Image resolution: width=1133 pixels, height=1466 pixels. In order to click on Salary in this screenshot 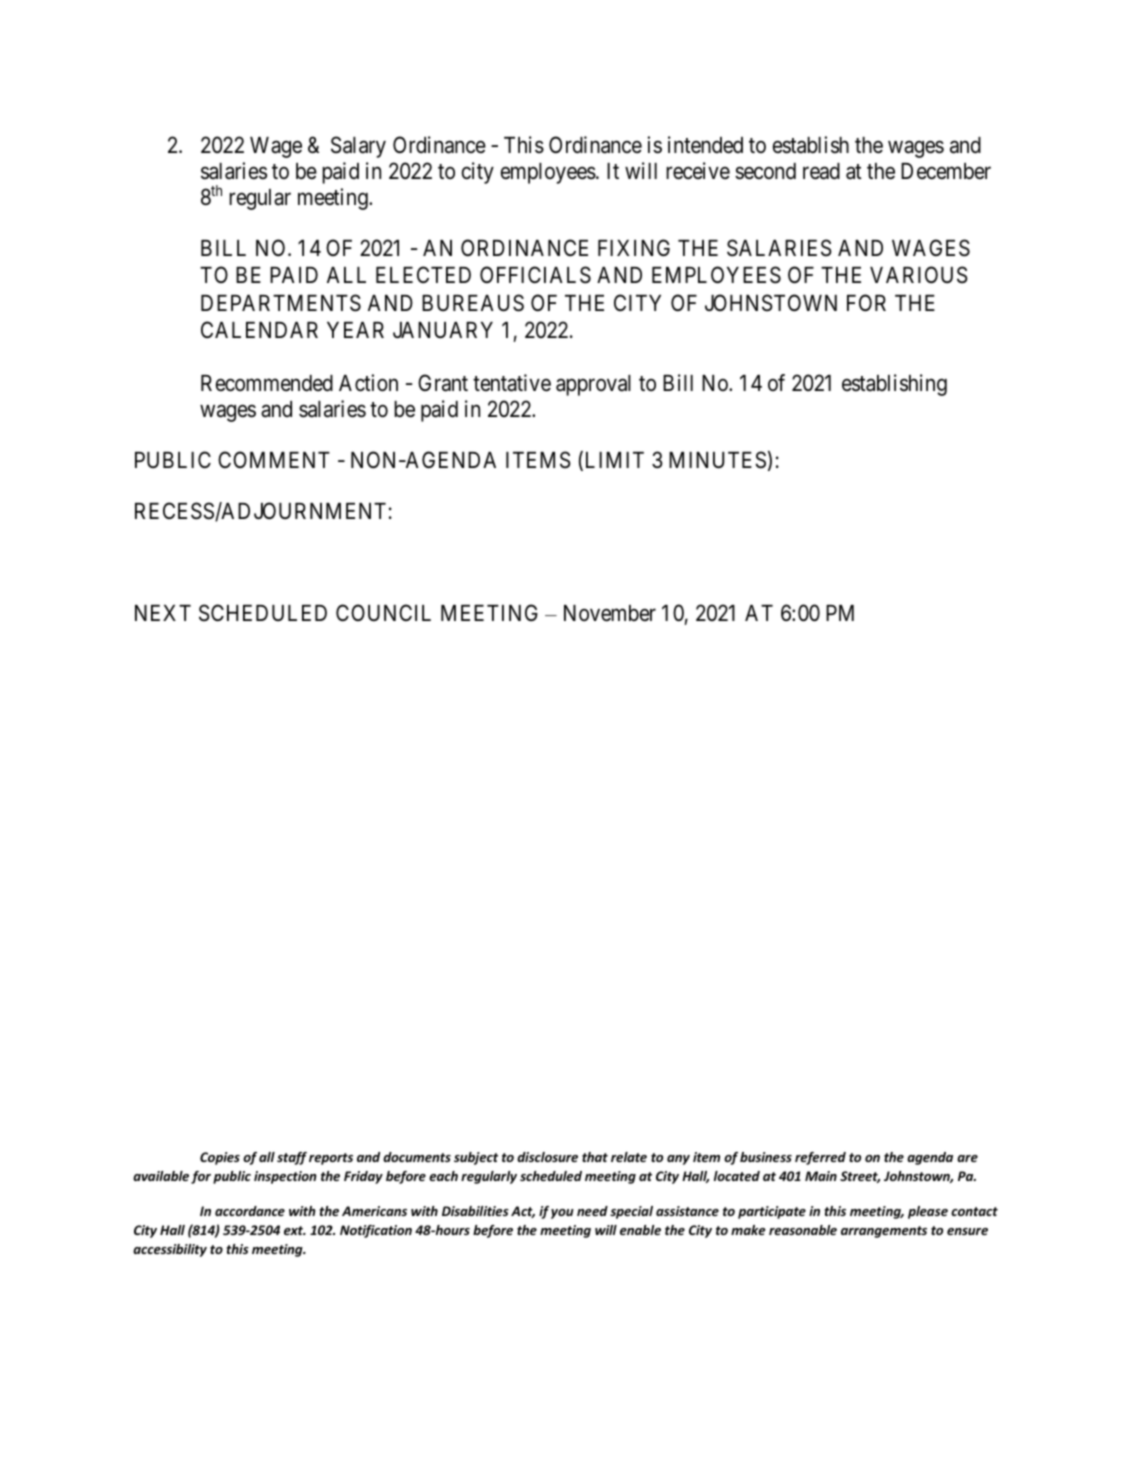, I will do `click(358, 147)`.
